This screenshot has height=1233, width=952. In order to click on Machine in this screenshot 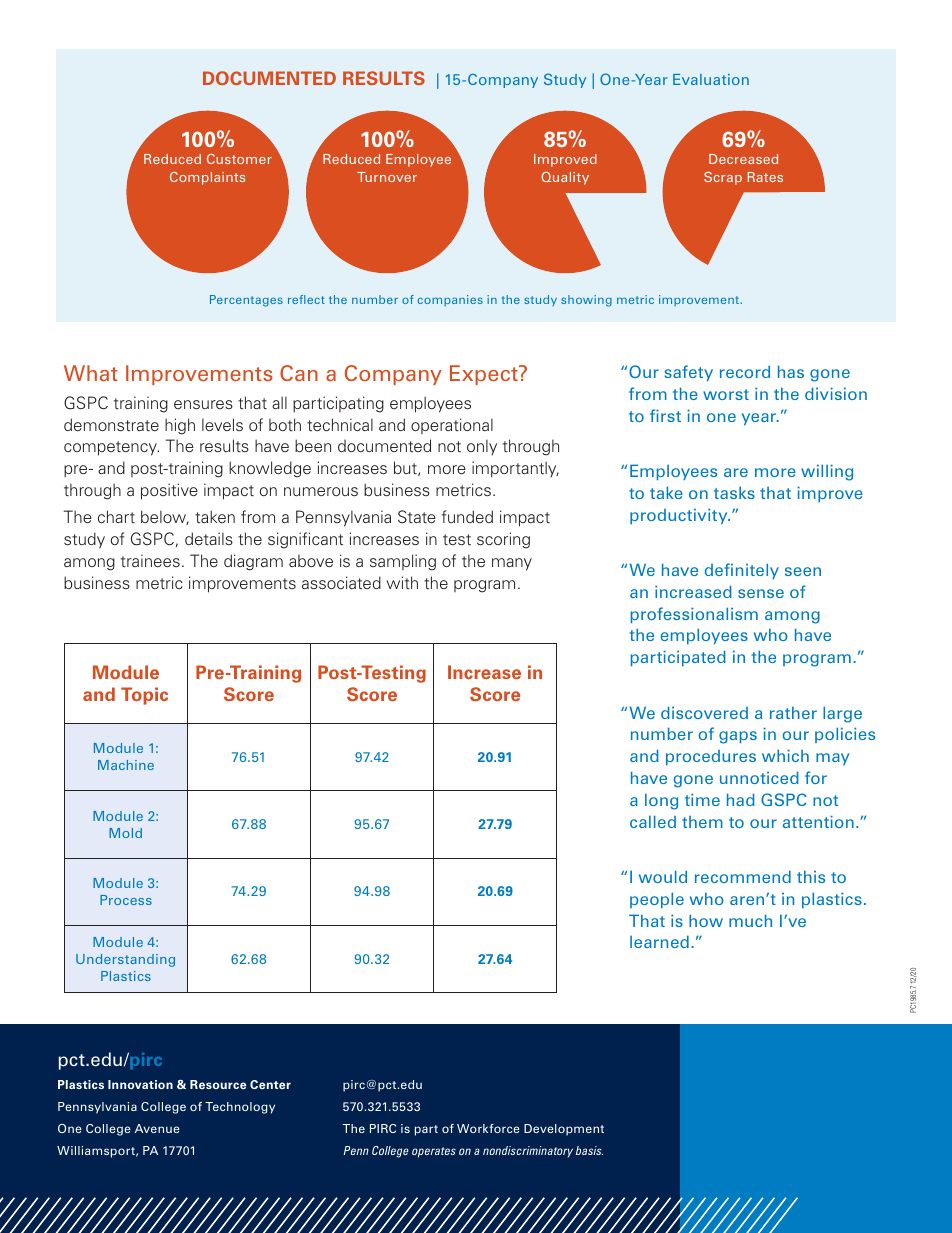, I will do `click(126, 765)`.
